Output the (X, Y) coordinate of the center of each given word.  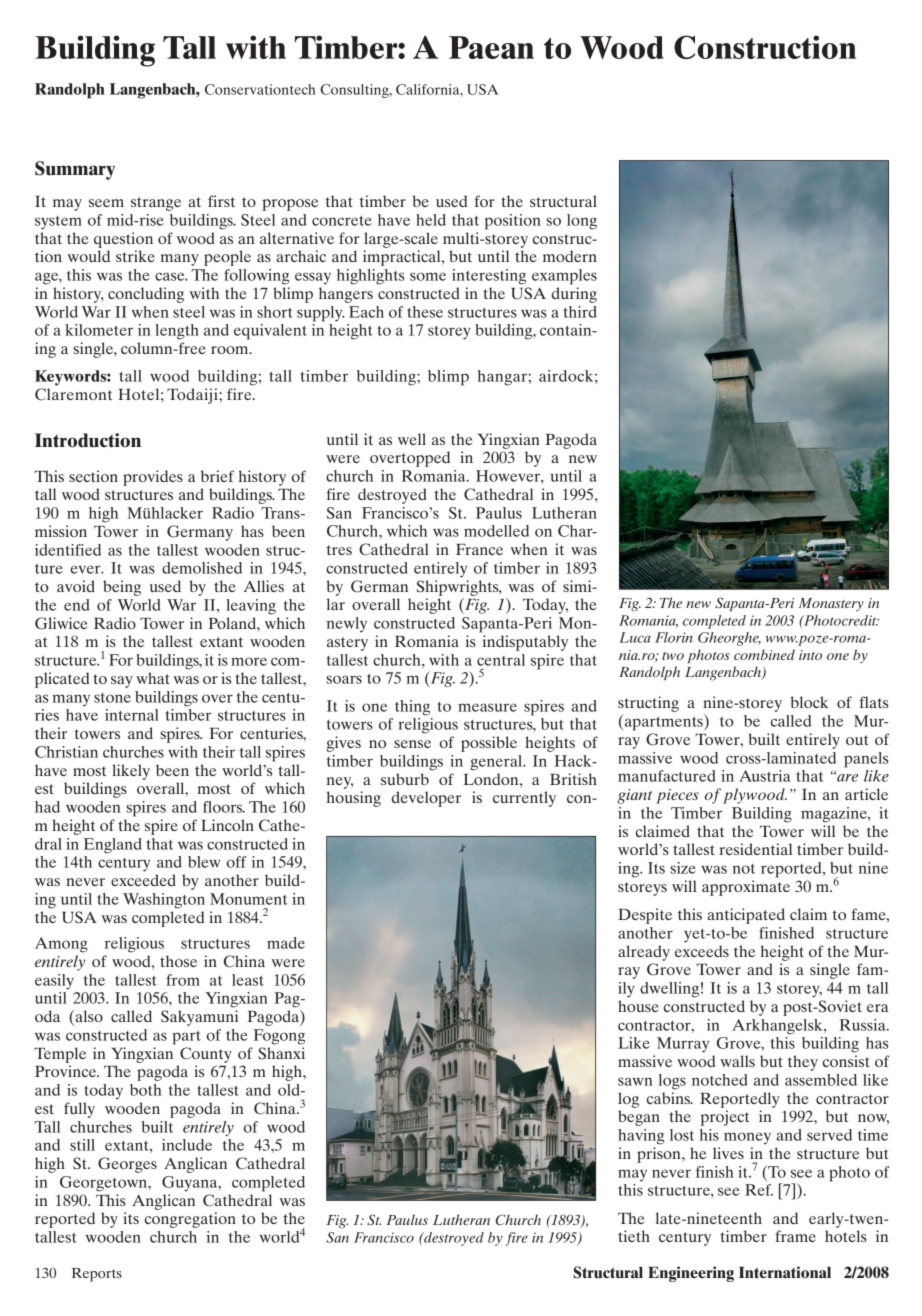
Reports (97, 1275)
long (582, 222)
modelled (496, 531)
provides (153, 478)
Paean (491, 47)
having (641, 1137)
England (113, 846)
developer (426, 799)
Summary (75, 170)
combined (764, 654)
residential (755, 849)
